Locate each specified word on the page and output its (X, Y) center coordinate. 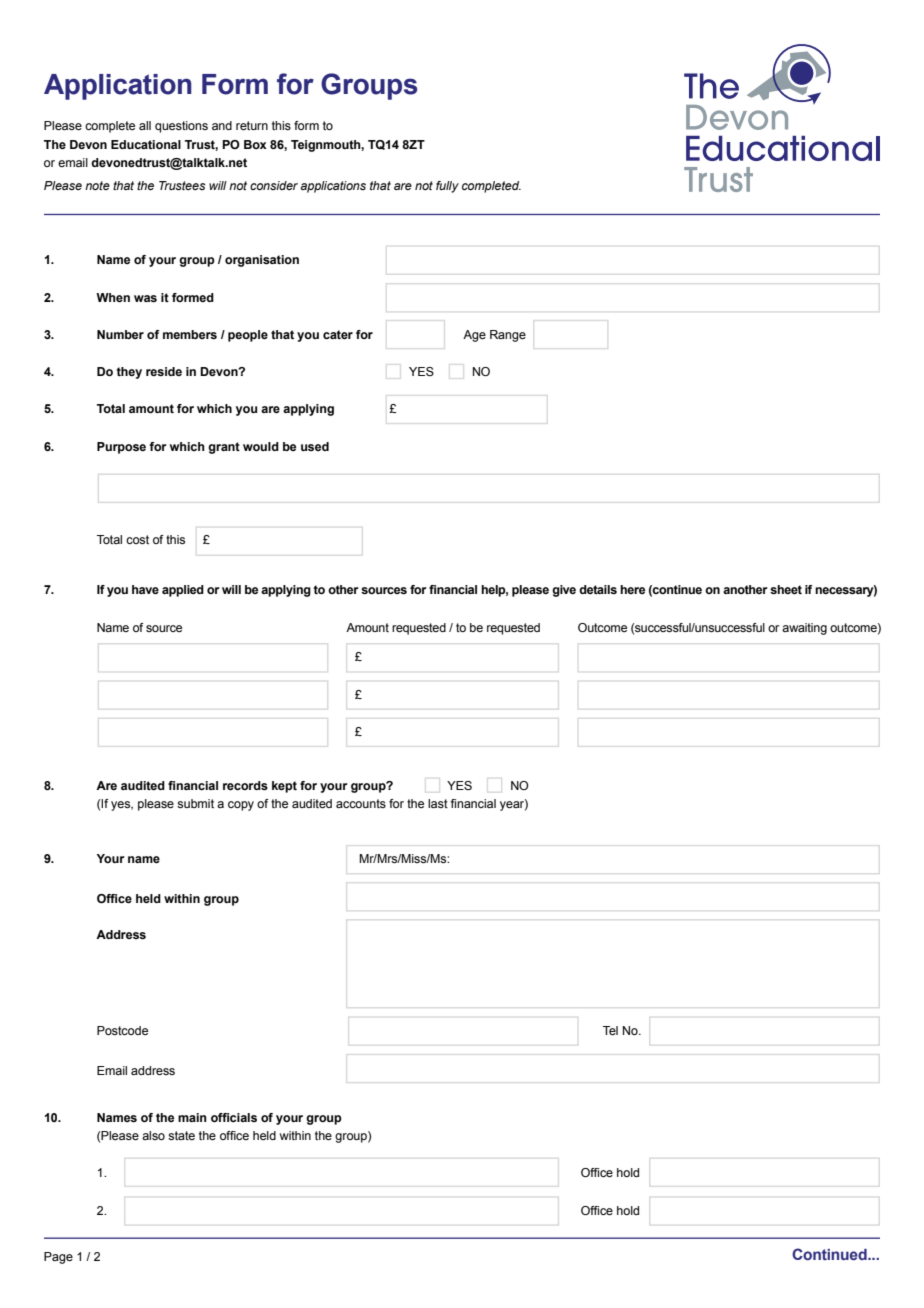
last (438, 803)
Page (58, 1258)
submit (195, 803)
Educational (146, 144)
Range (508, 336)
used (315, 446)
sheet (786, 589)
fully (447, 187)
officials (234, 1117)
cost (137, 539)
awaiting (804, 629)
